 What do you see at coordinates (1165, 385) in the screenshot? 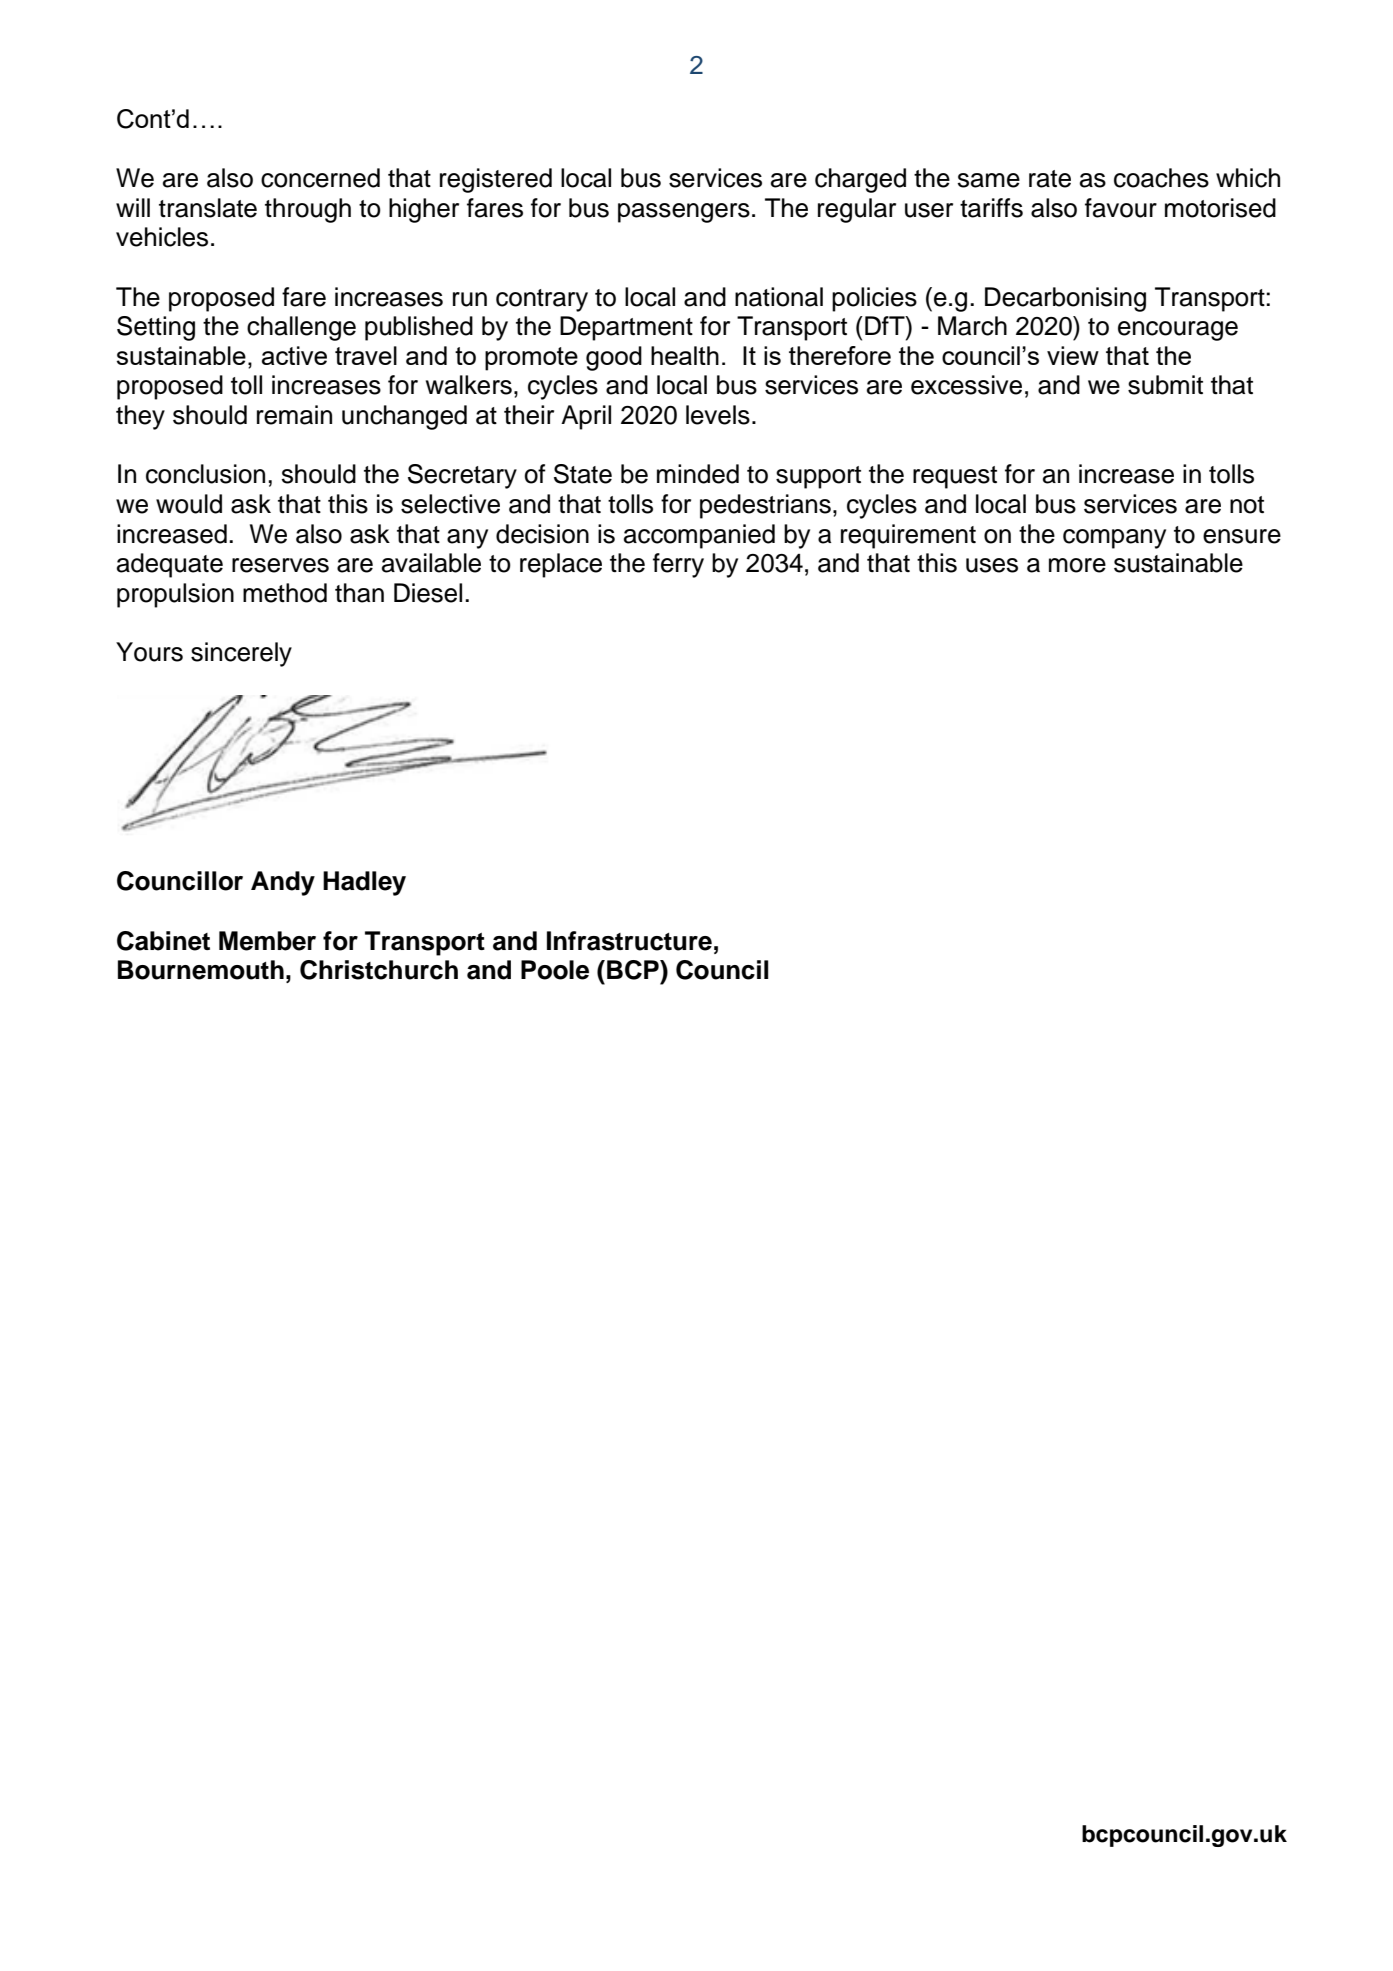
I see `submit` at bounding box center [1165, 385].
